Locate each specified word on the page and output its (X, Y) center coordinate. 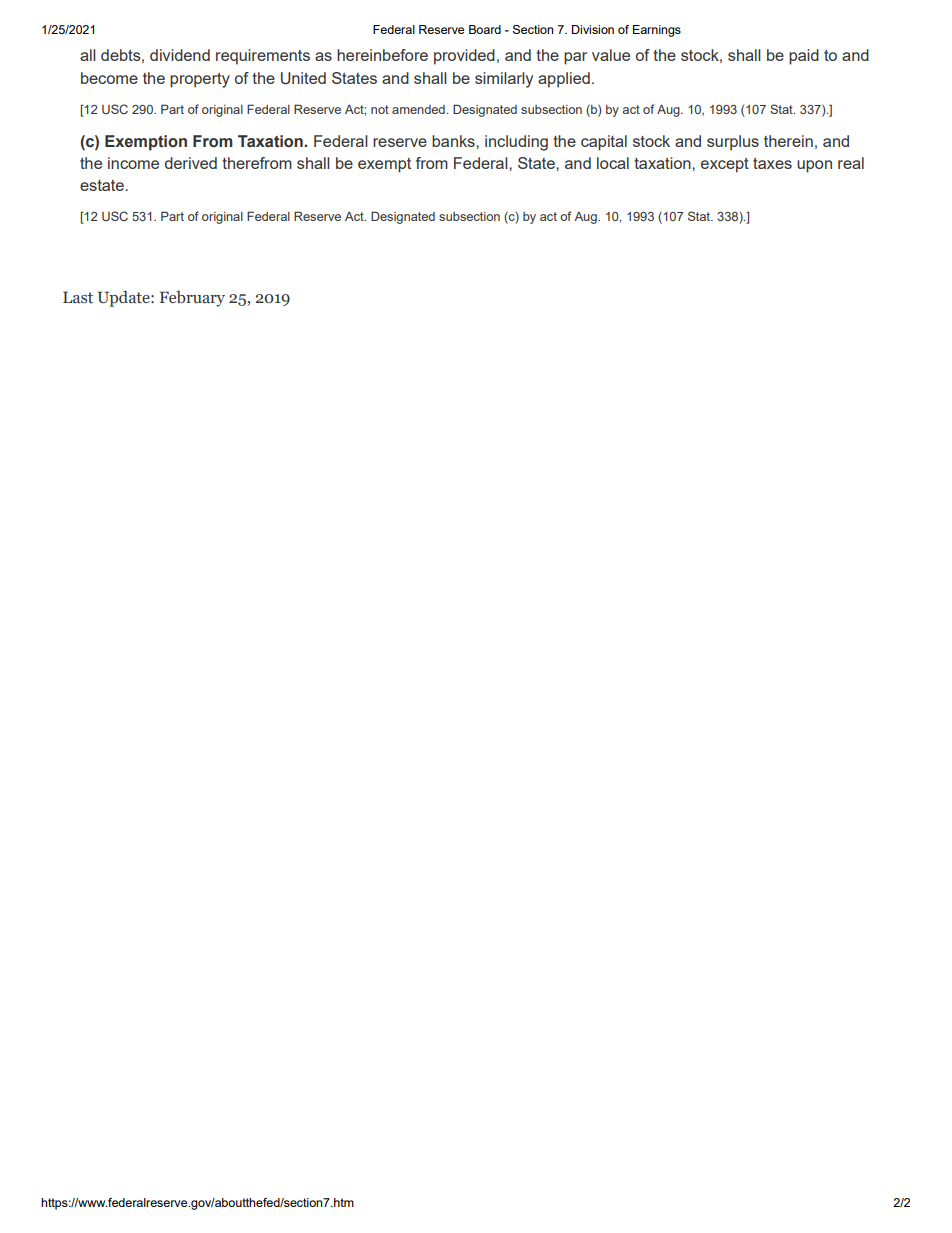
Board (485, 29)
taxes (772, 163)
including (516, 143)
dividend (180, 55)
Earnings (657, 31)
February (192, 299)
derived (191, 163)
